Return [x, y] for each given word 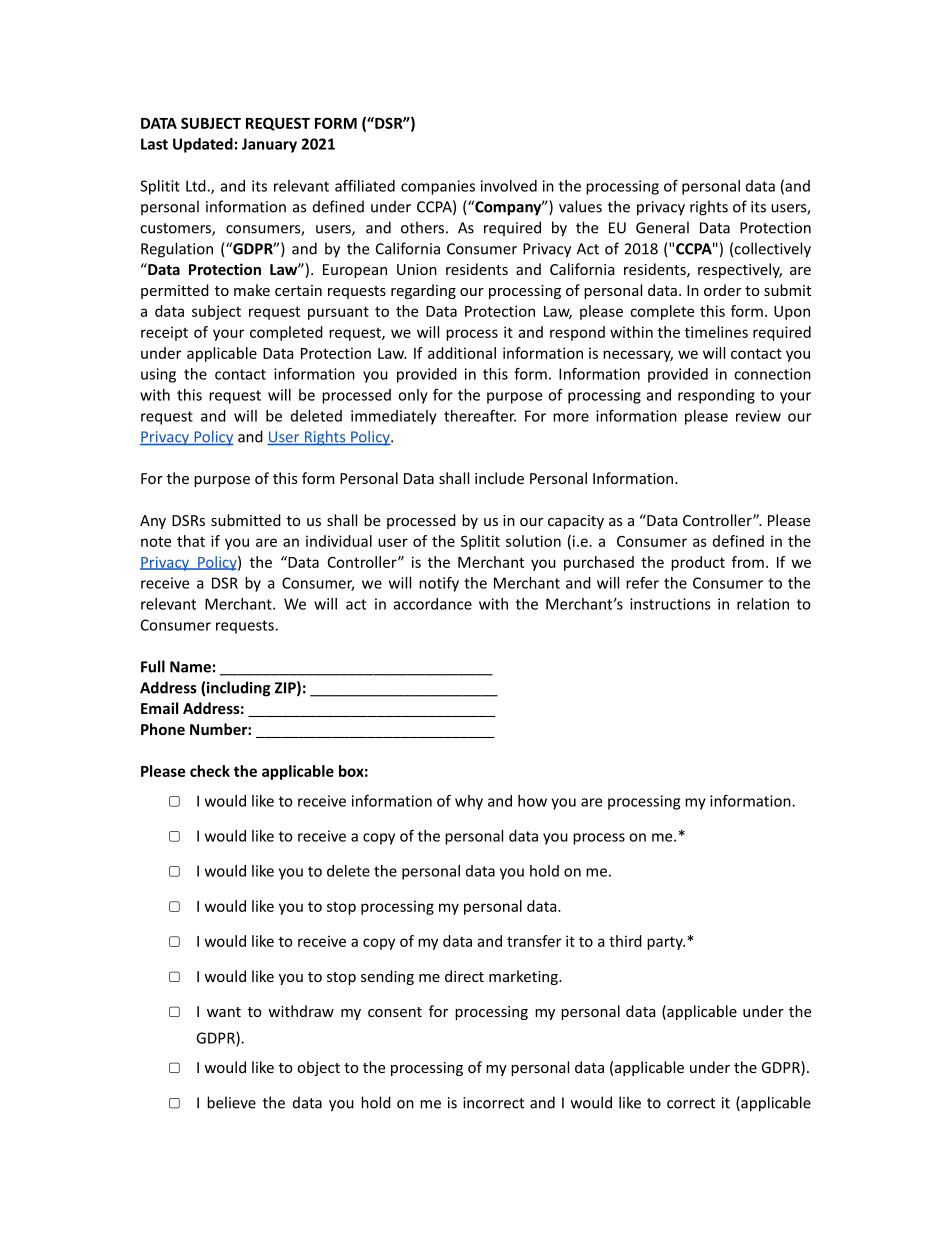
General [662, 227]
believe [231, 1102]
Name [190, 667]
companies [438, 187]
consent [395, 1012]
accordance [433, 604]
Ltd [197, 186]
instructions [670, 604]
